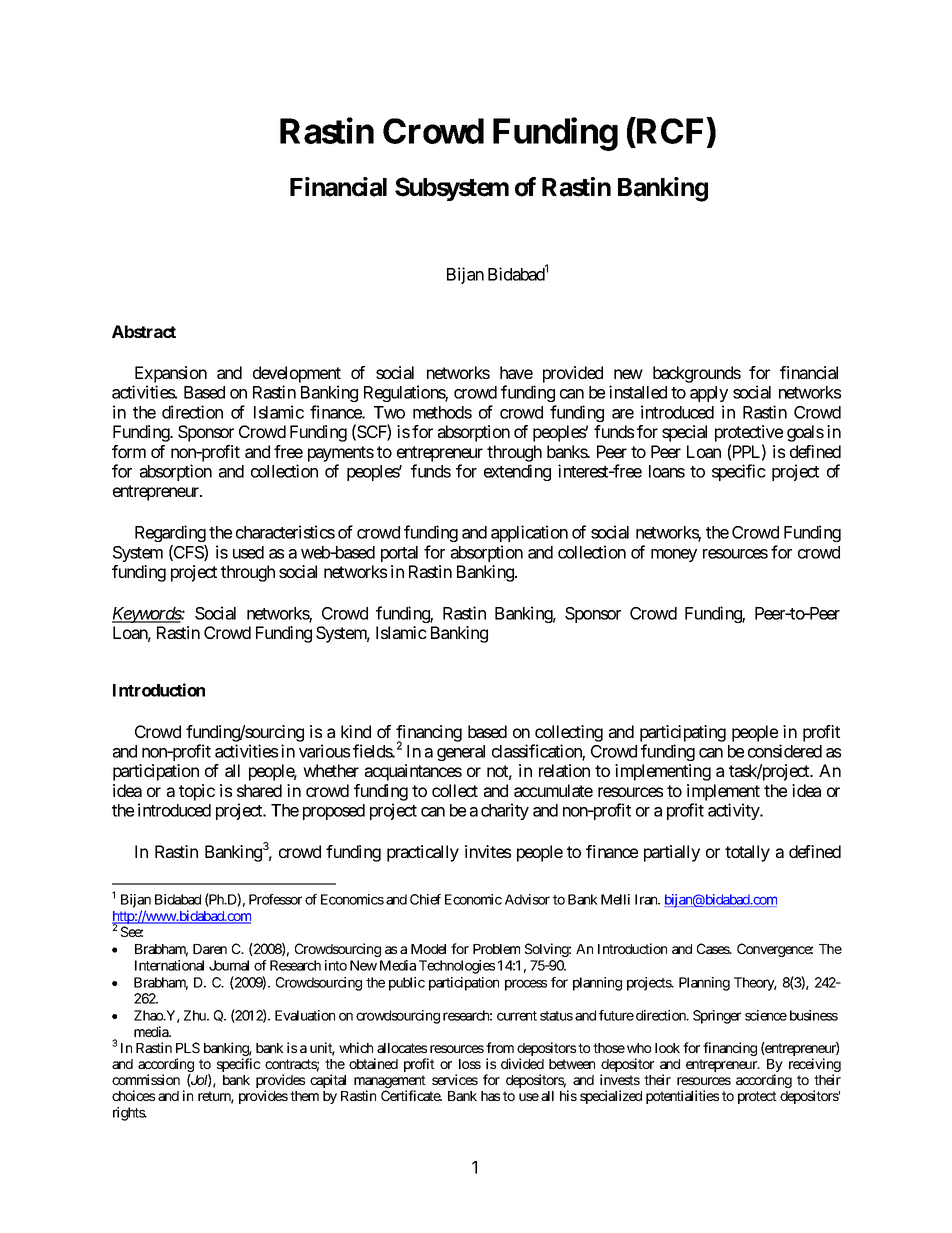  I want to click on apply, so click(709, 394).
